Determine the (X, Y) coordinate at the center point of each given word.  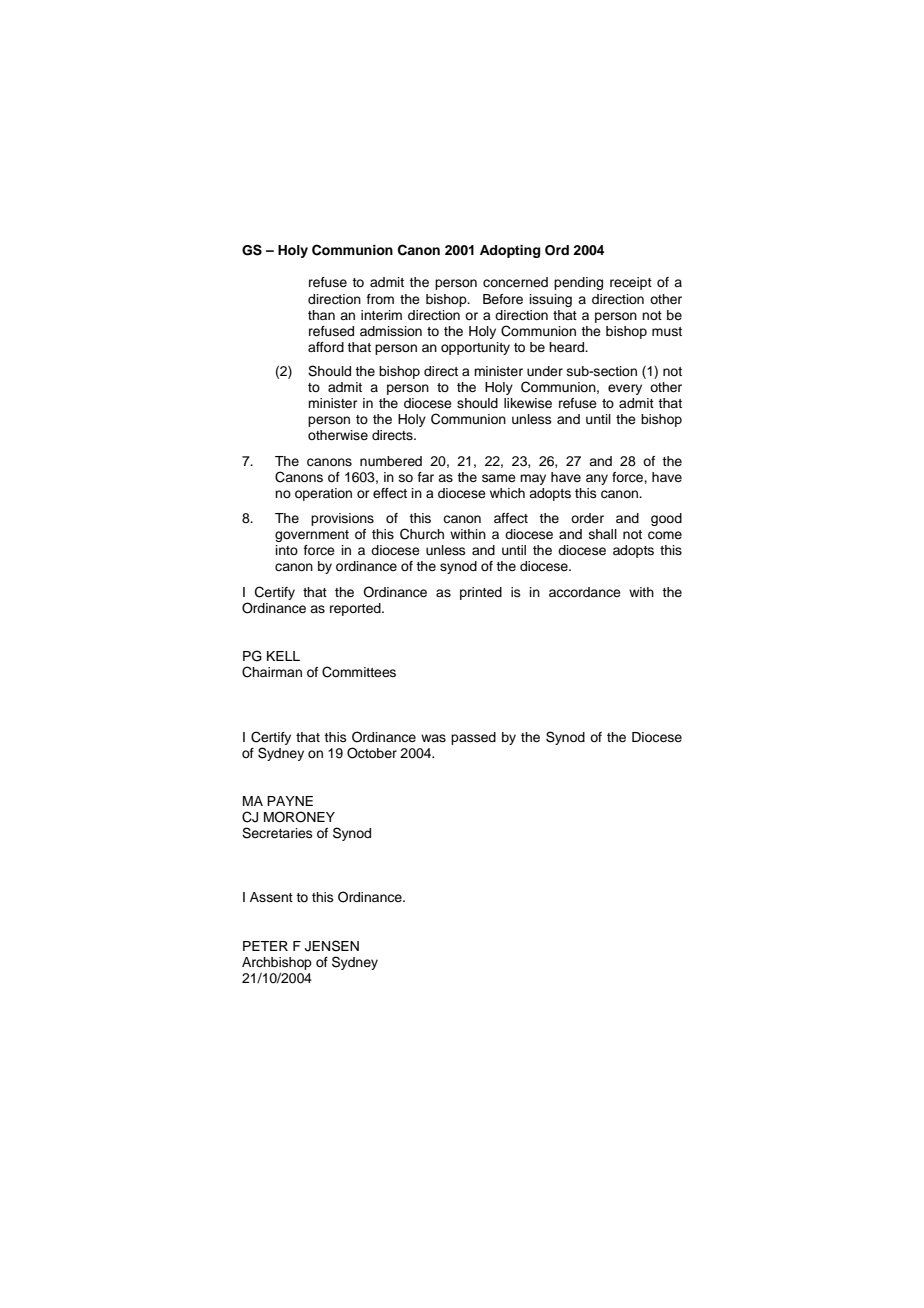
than (321, 315)
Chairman (272, 672)
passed (473, 738)
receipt (631, 283)
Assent (271, 897)
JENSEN (332, 946)
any (597, 479)
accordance (585, 592)
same (499, 478)
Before (503, 299)
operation (323, 494)
